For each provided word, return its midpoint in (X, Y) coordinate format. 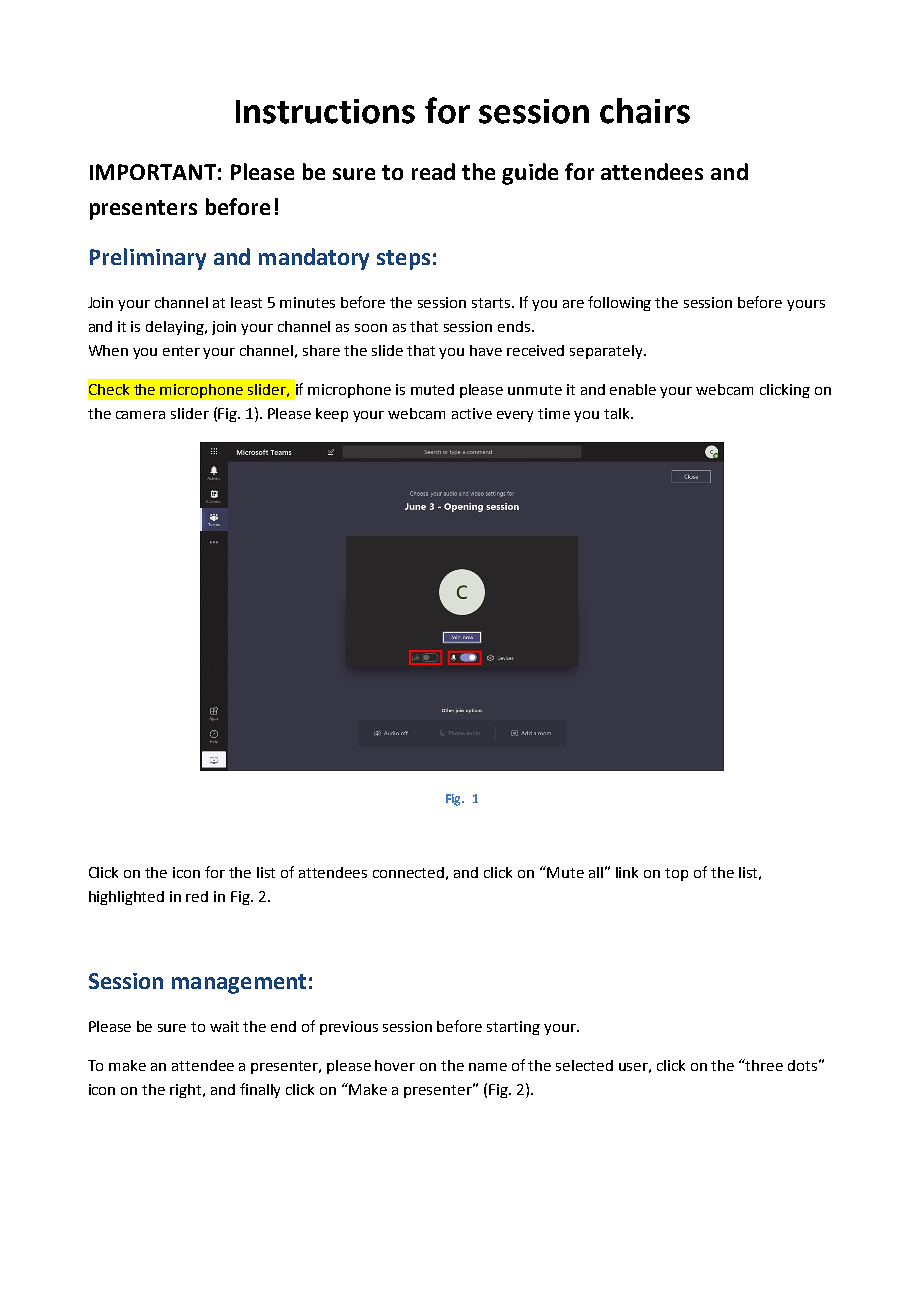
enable (633, 389)
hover (395, 1065)
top (676, 874)
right (187, 1091)
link (627, 872)
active (472, 413)
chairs (645, 111)
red (197, 896)
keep (332, 415)
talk (618, 413)
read (433, 171)
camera (140, 415)
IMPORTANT (153, 172)
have (486, 350)
